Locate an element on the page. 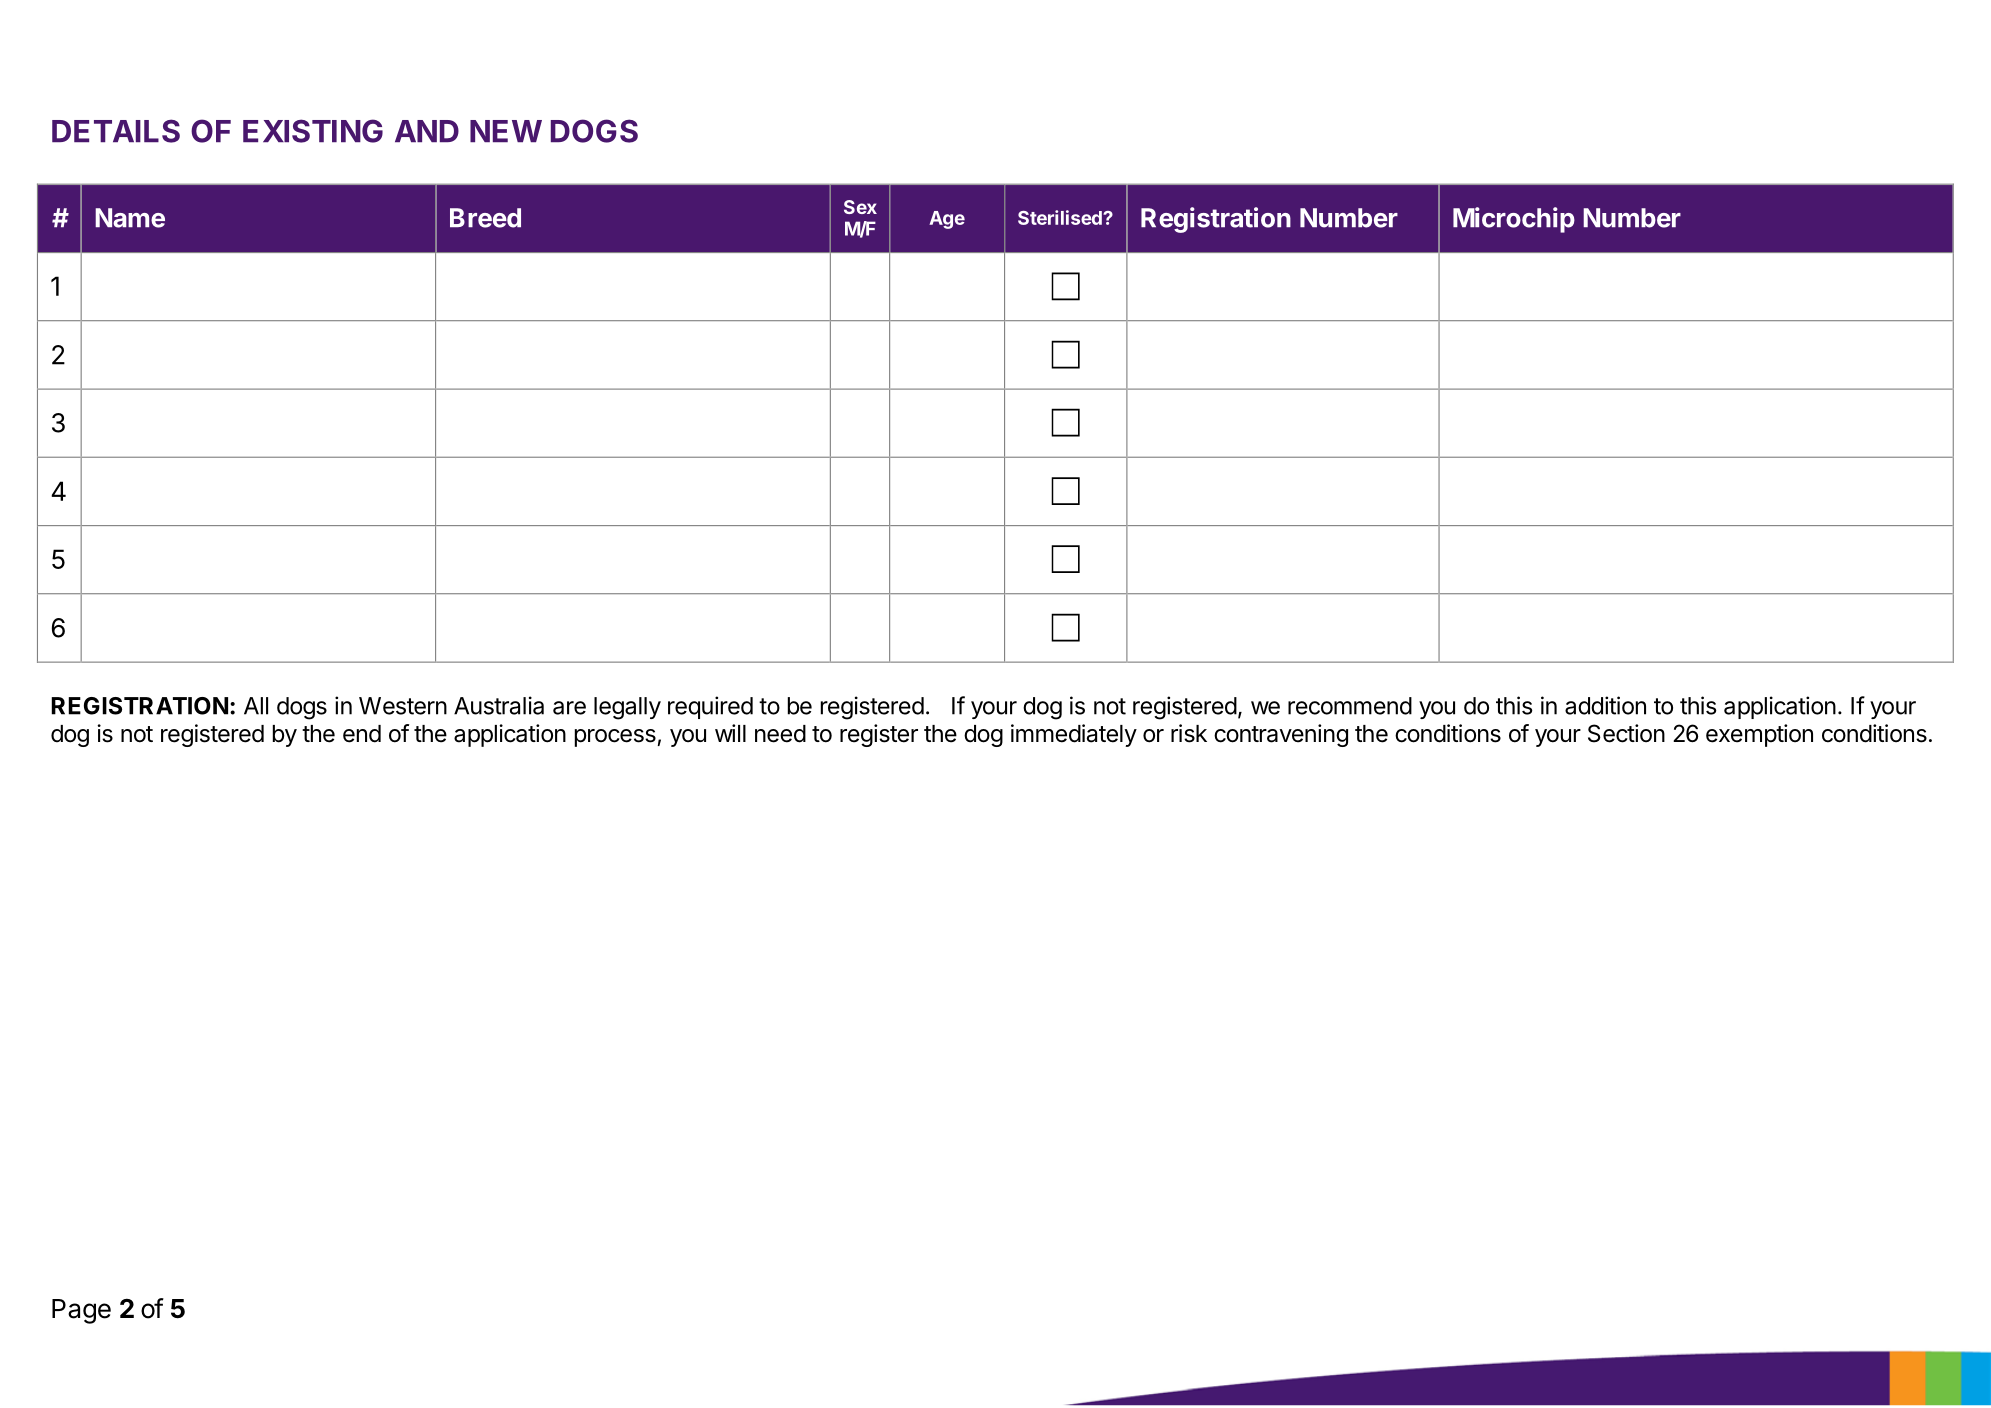  addition is located at coordinates (1605, 705).
